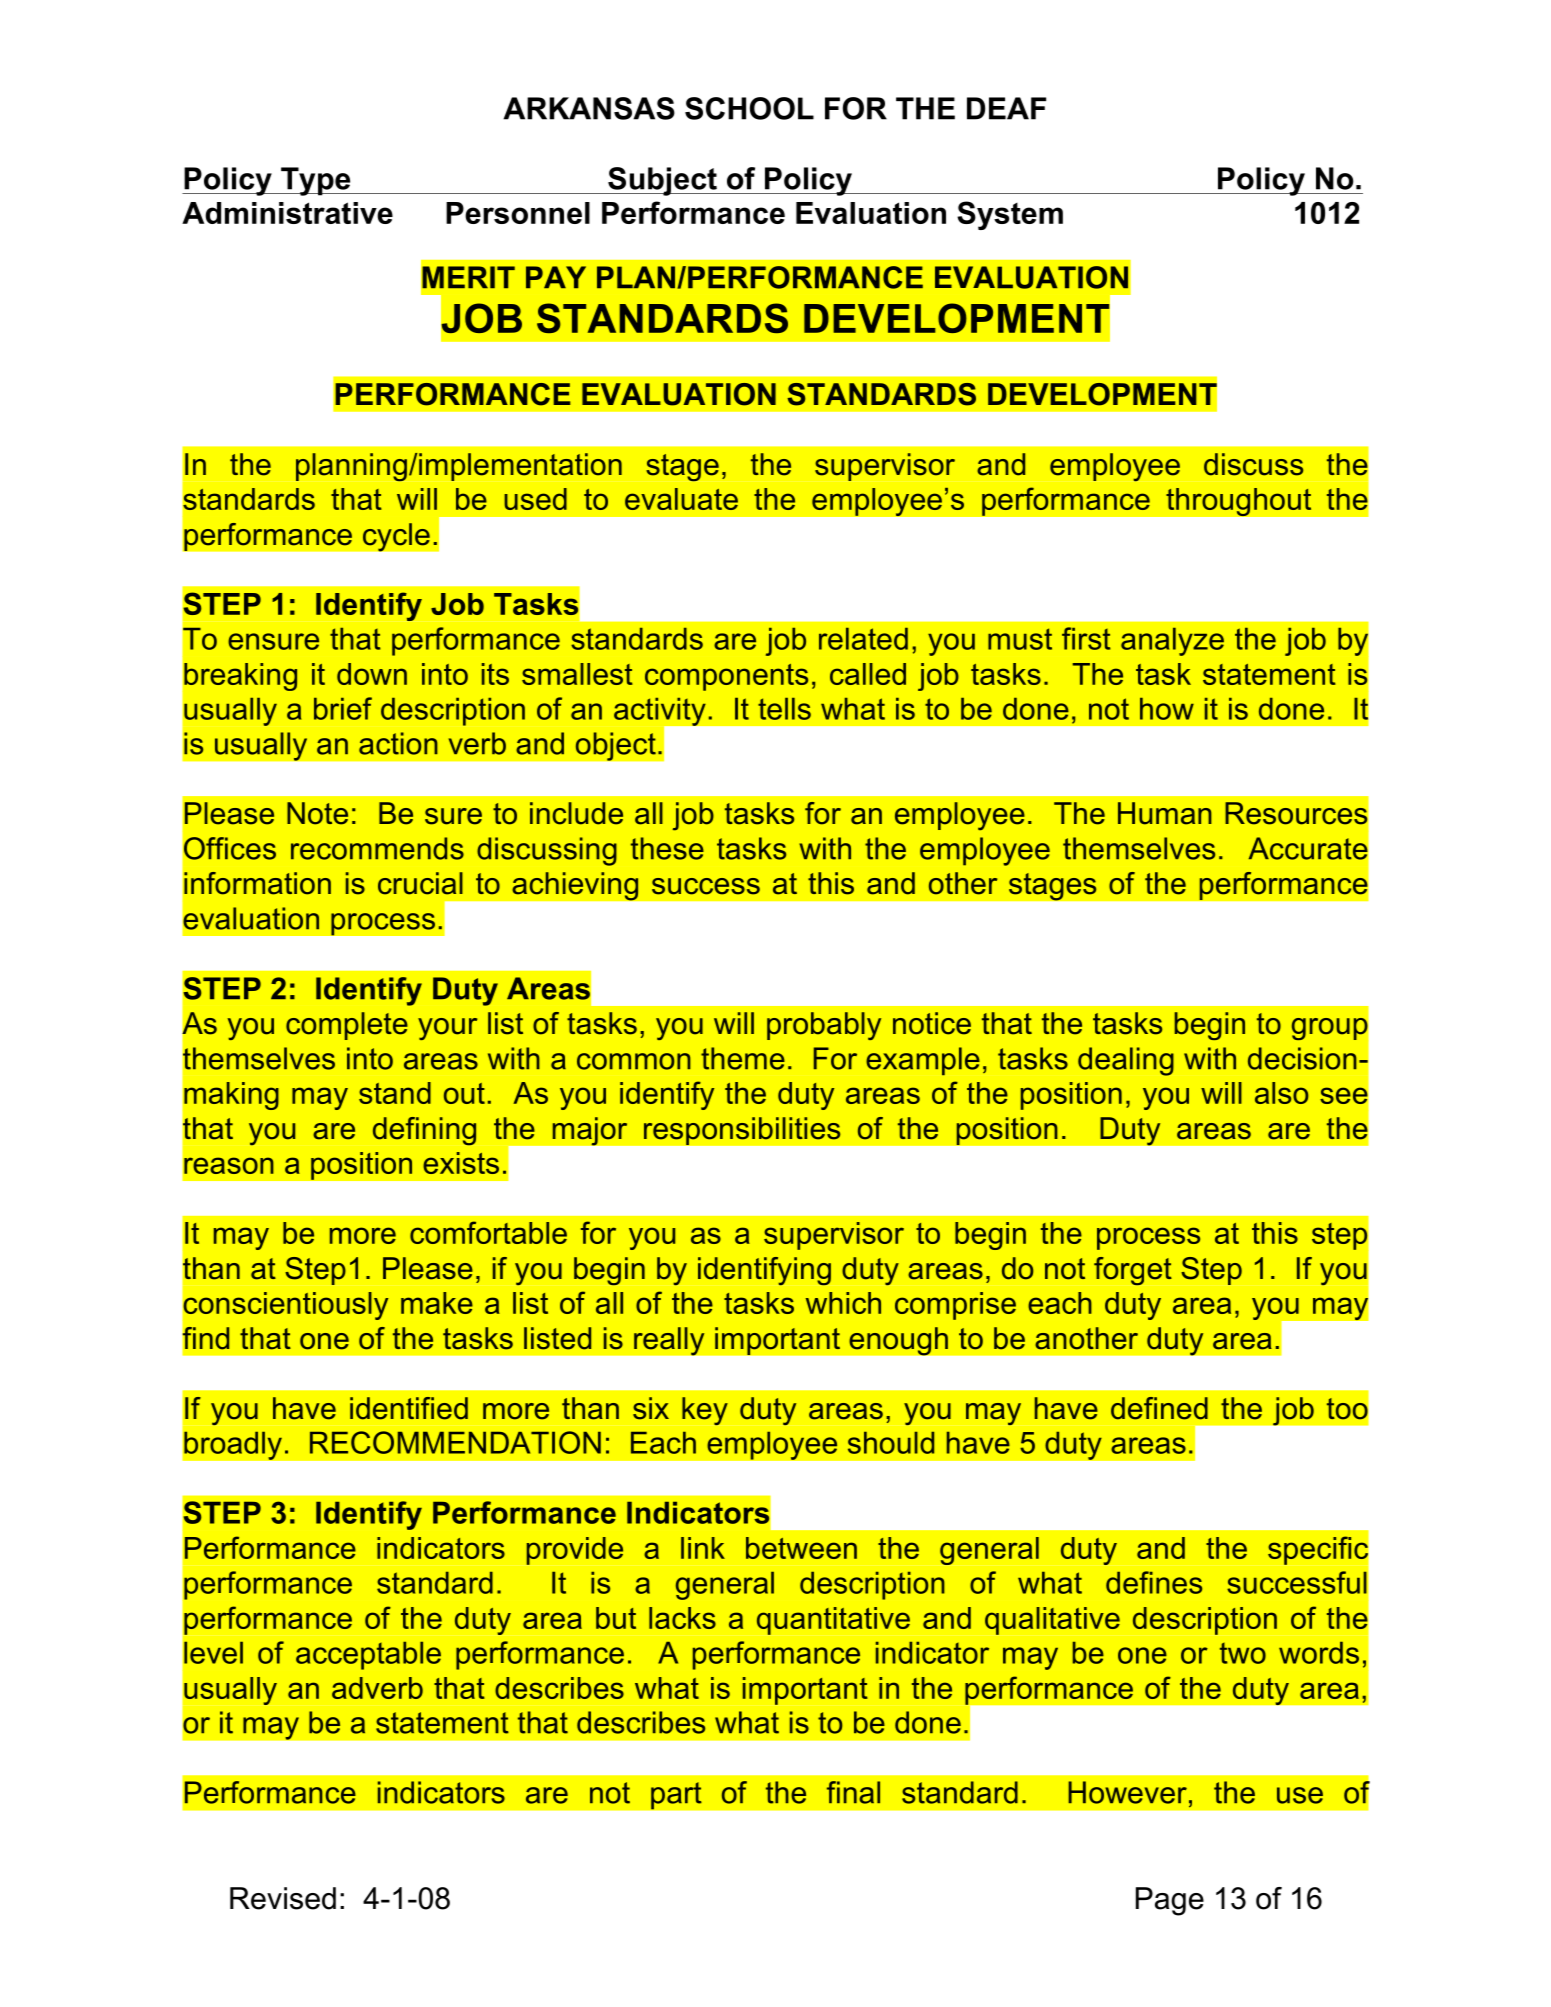 The width and height of the screenshot is (1551, 2007). I want to click on identified, so click(409, 1408).
